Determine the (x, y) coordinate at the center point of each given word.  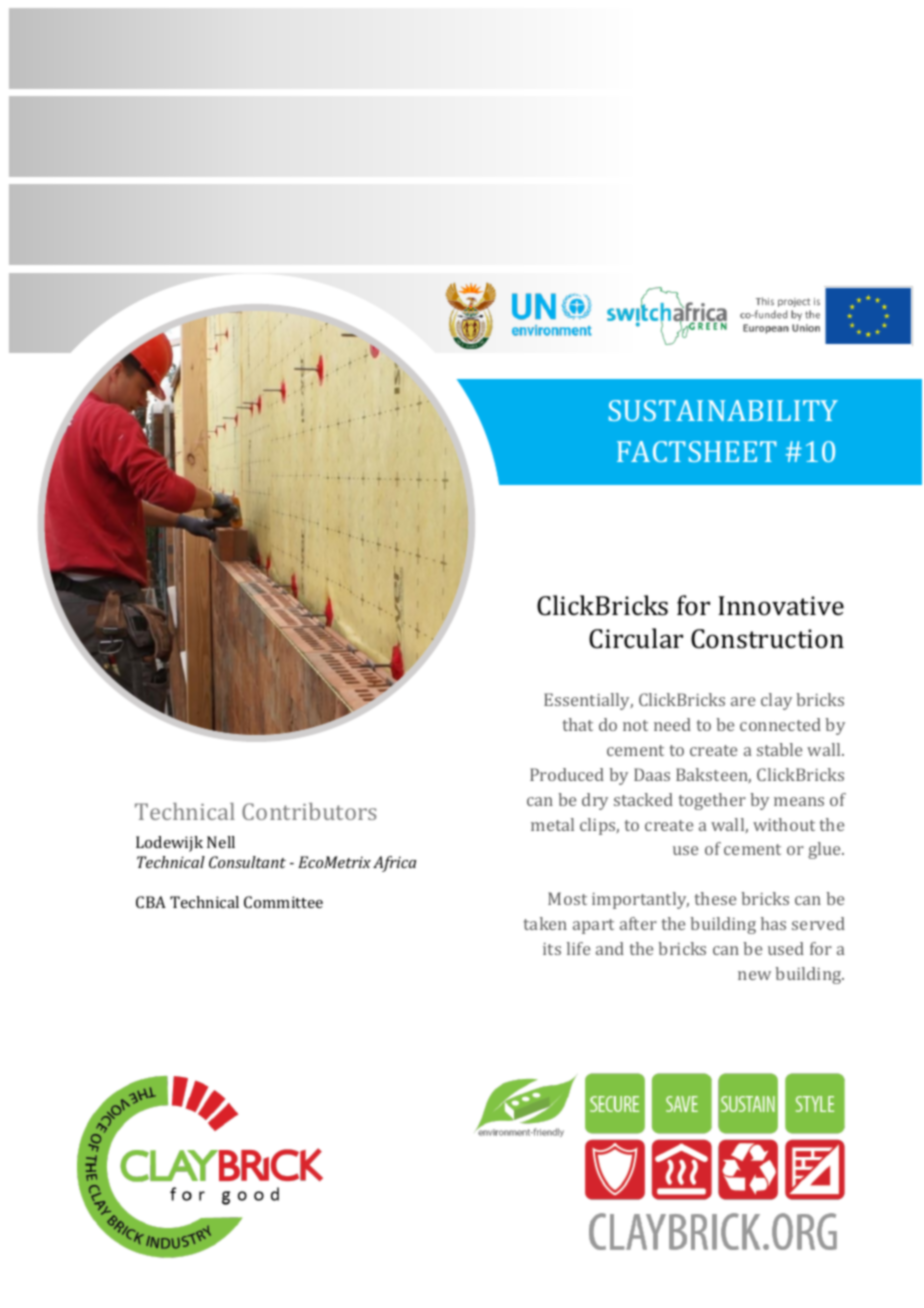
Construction (767, 639)
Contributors (309, 811)
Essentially (588, 701)
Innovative (781, 606)
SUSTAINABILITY (723, 410)
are (743, 701)
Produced (567, 774)
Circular (636, 638)
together (712, 801)
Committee (283, 902)
